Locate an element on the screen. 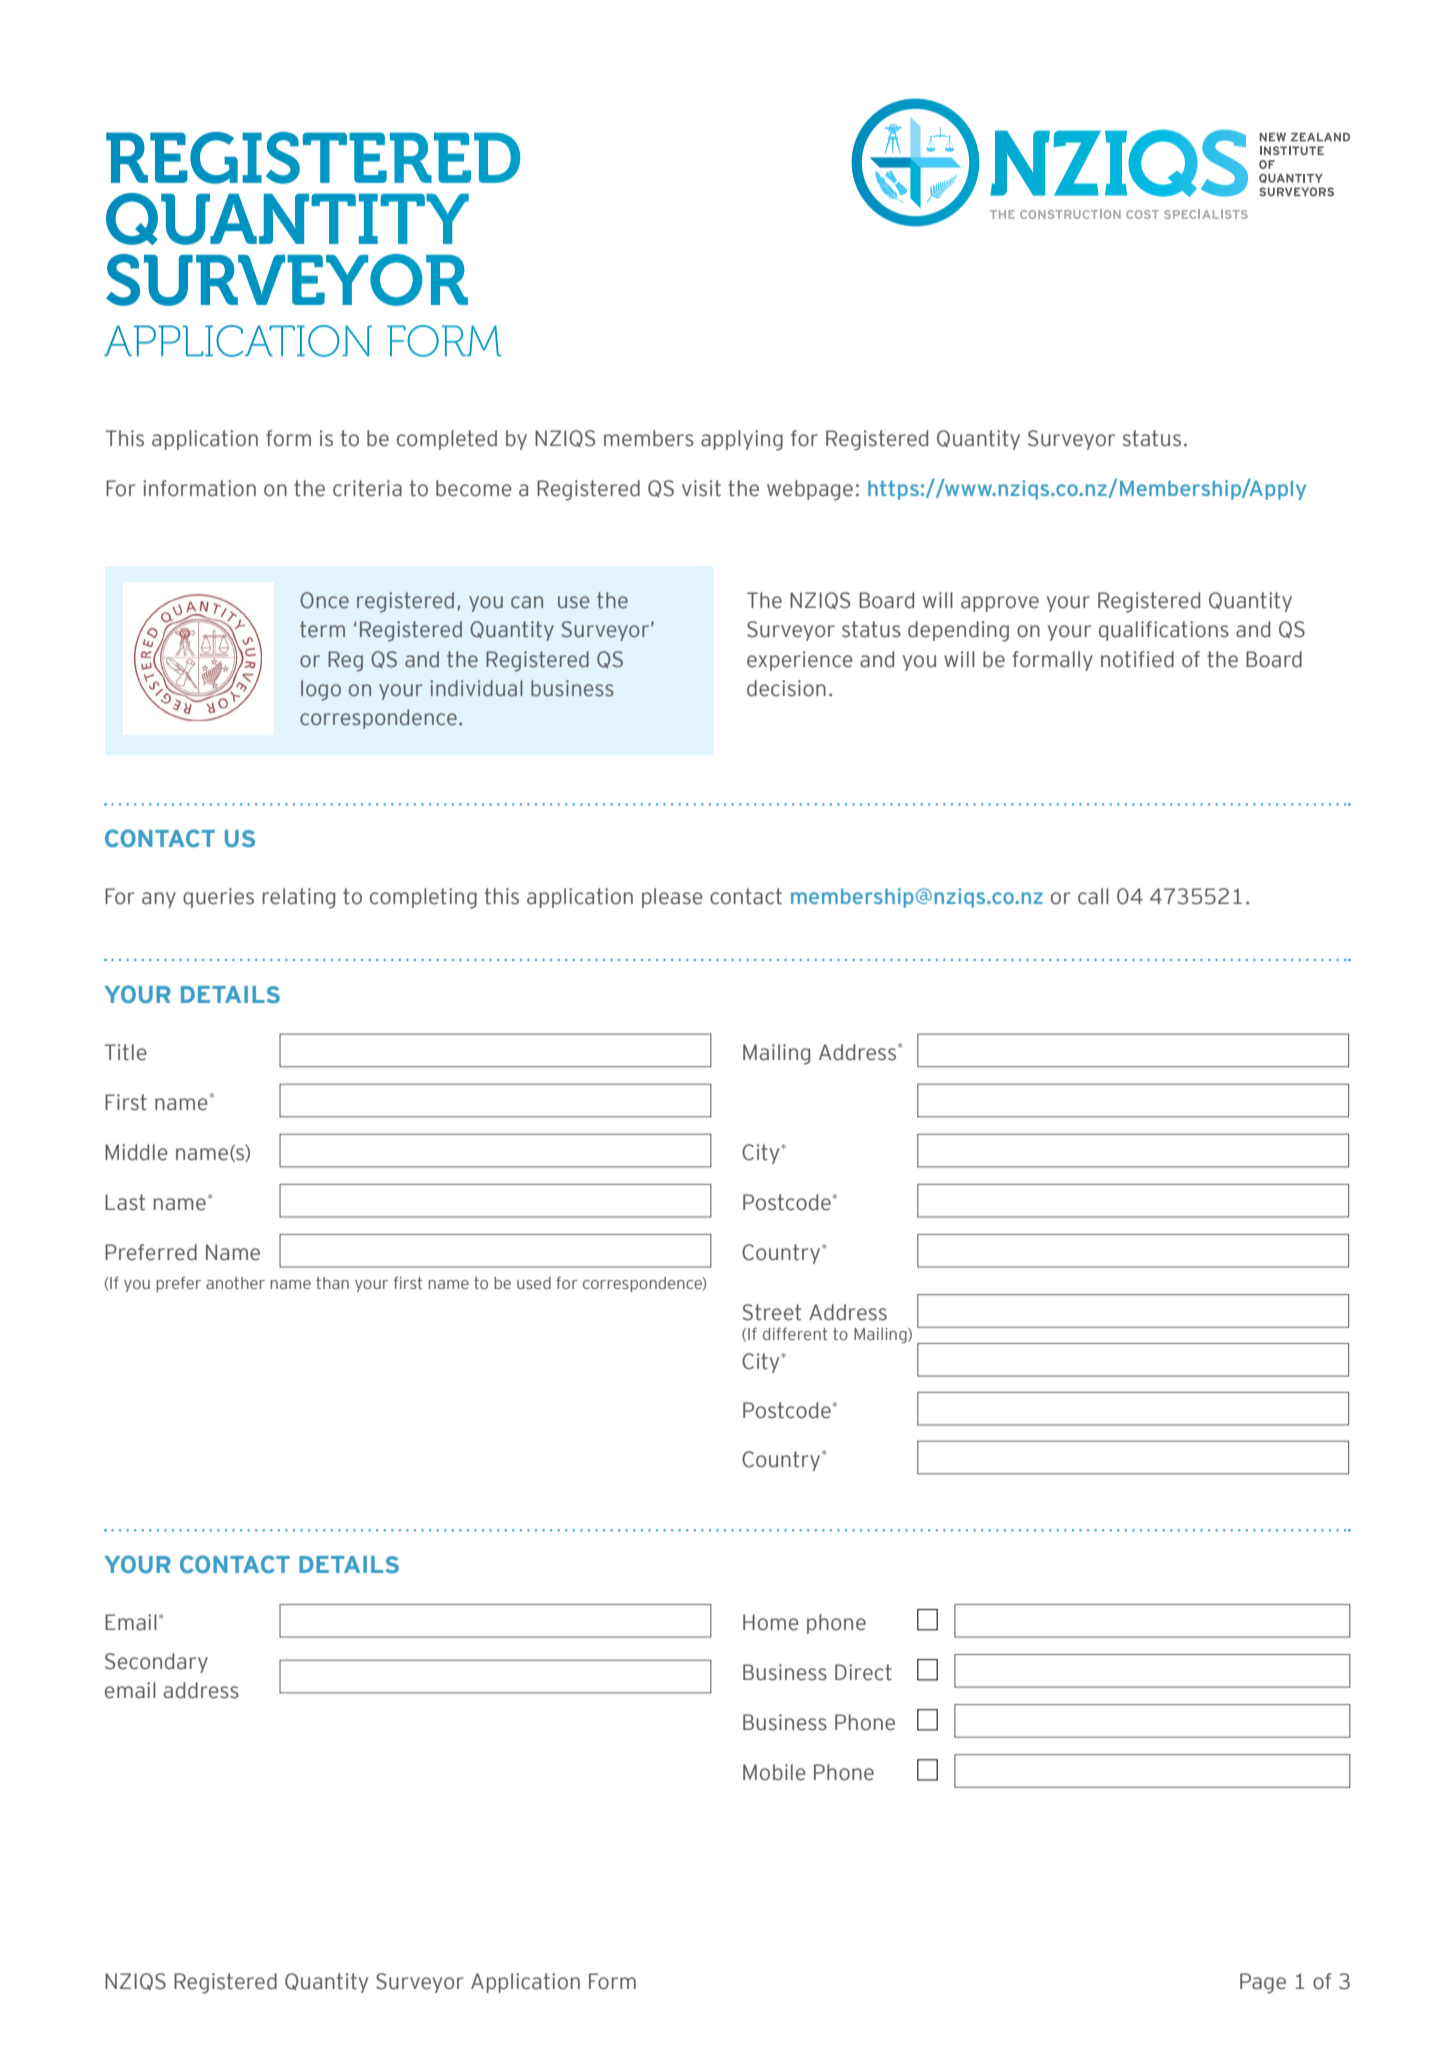 The width and height of the screenshot is (1454, 2056). call is located at coordinates (1093, 896).
